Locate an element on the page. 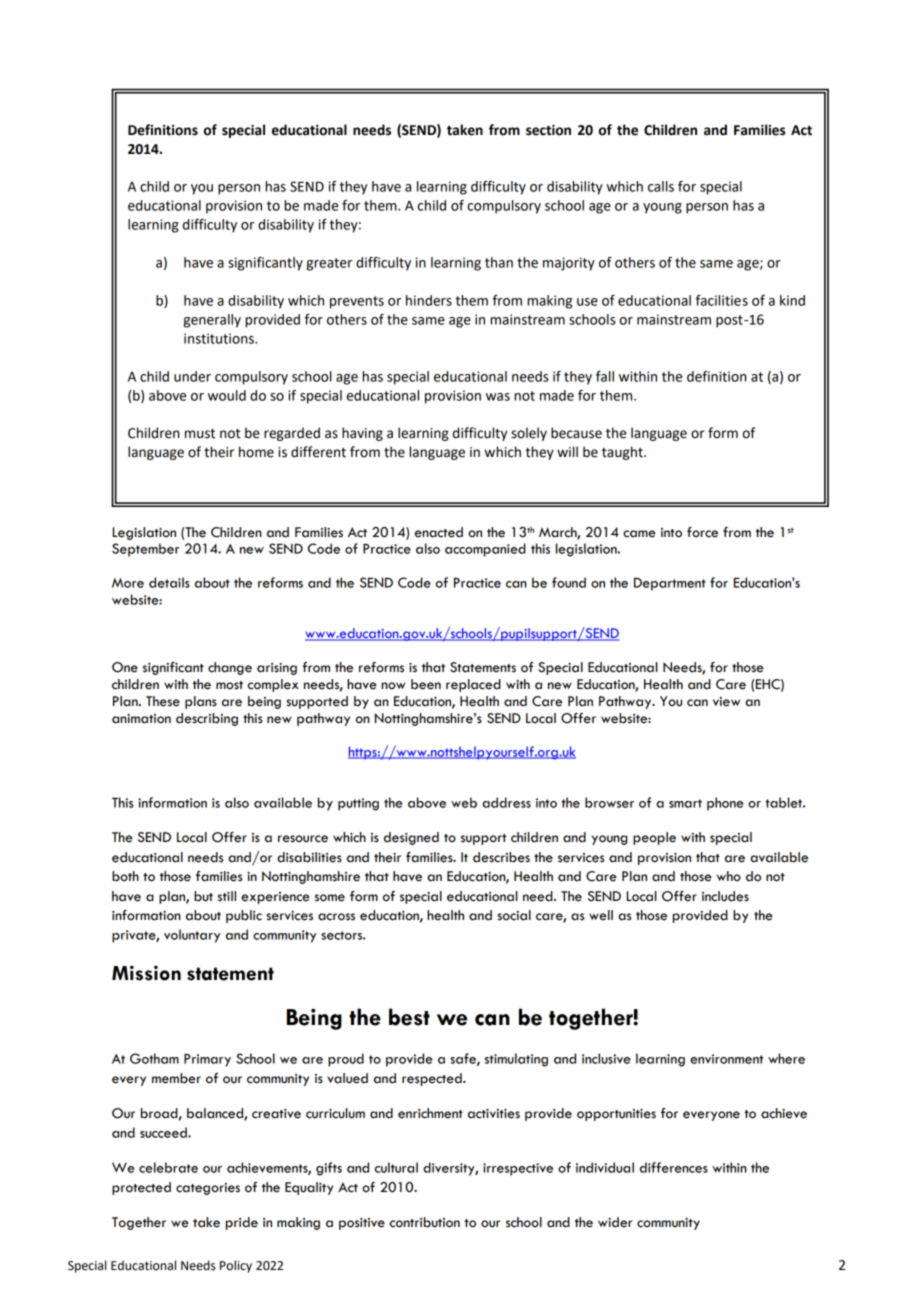  greater is located at coordinates (329, 264).
